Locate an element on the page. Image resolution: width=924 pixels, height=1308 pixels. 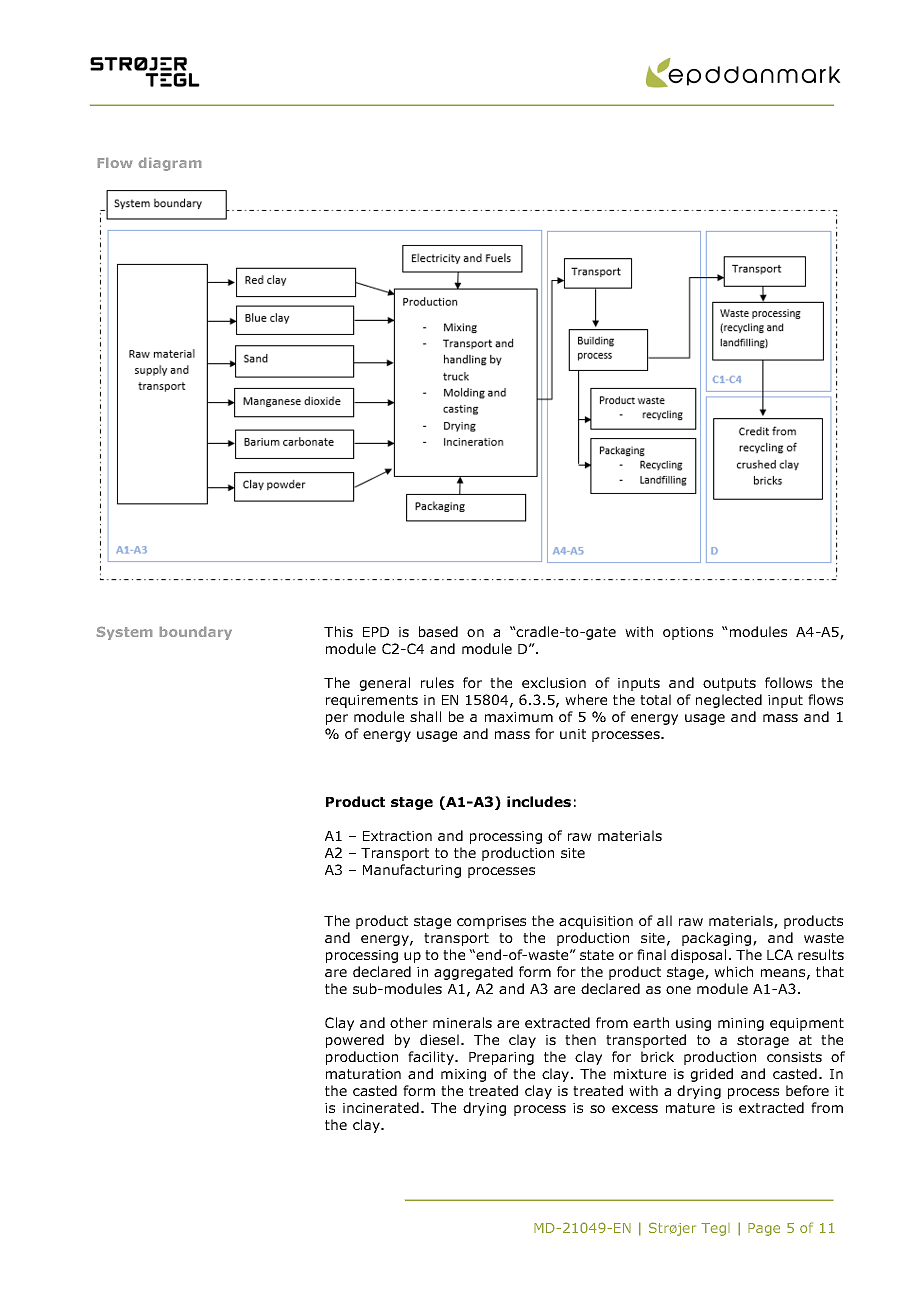
boundary is located at coordinates (196, 633).
